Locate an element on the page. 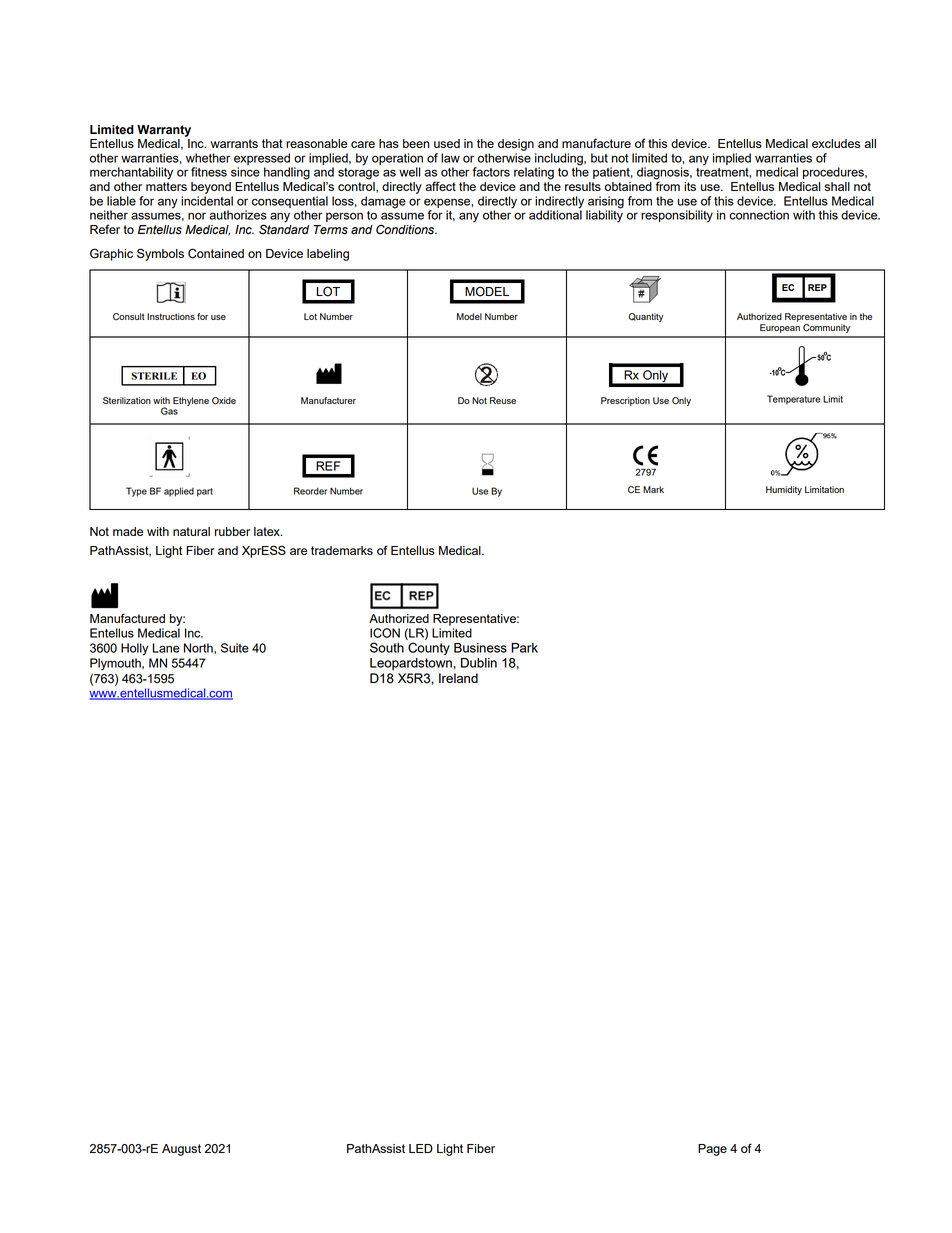  whether is located at coordinates (208, 158).
